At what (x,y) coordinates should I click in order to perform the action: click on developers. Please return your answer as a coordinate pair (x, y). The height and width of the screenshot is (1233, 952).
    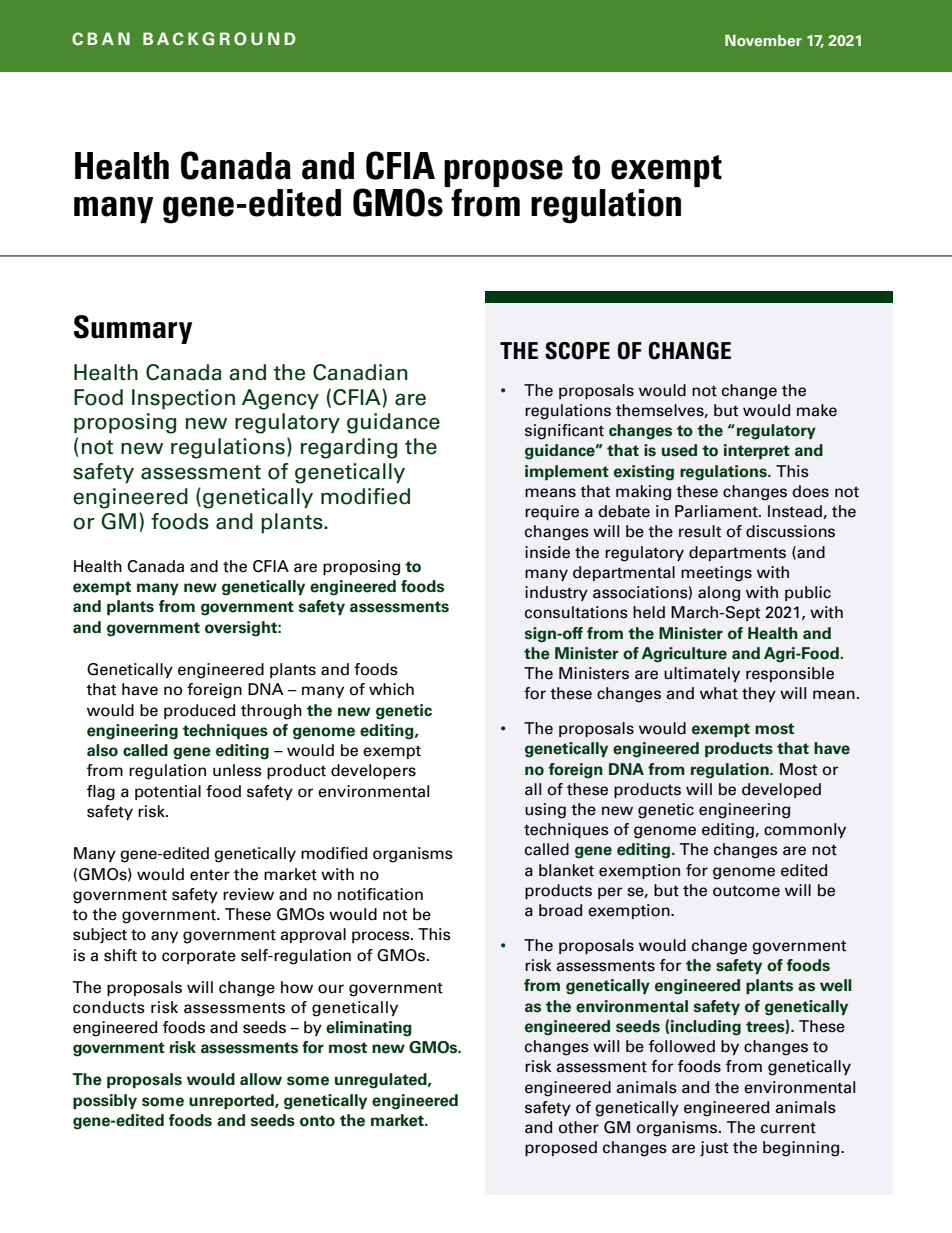
    Looking at the image, I should click on (373, 771).
